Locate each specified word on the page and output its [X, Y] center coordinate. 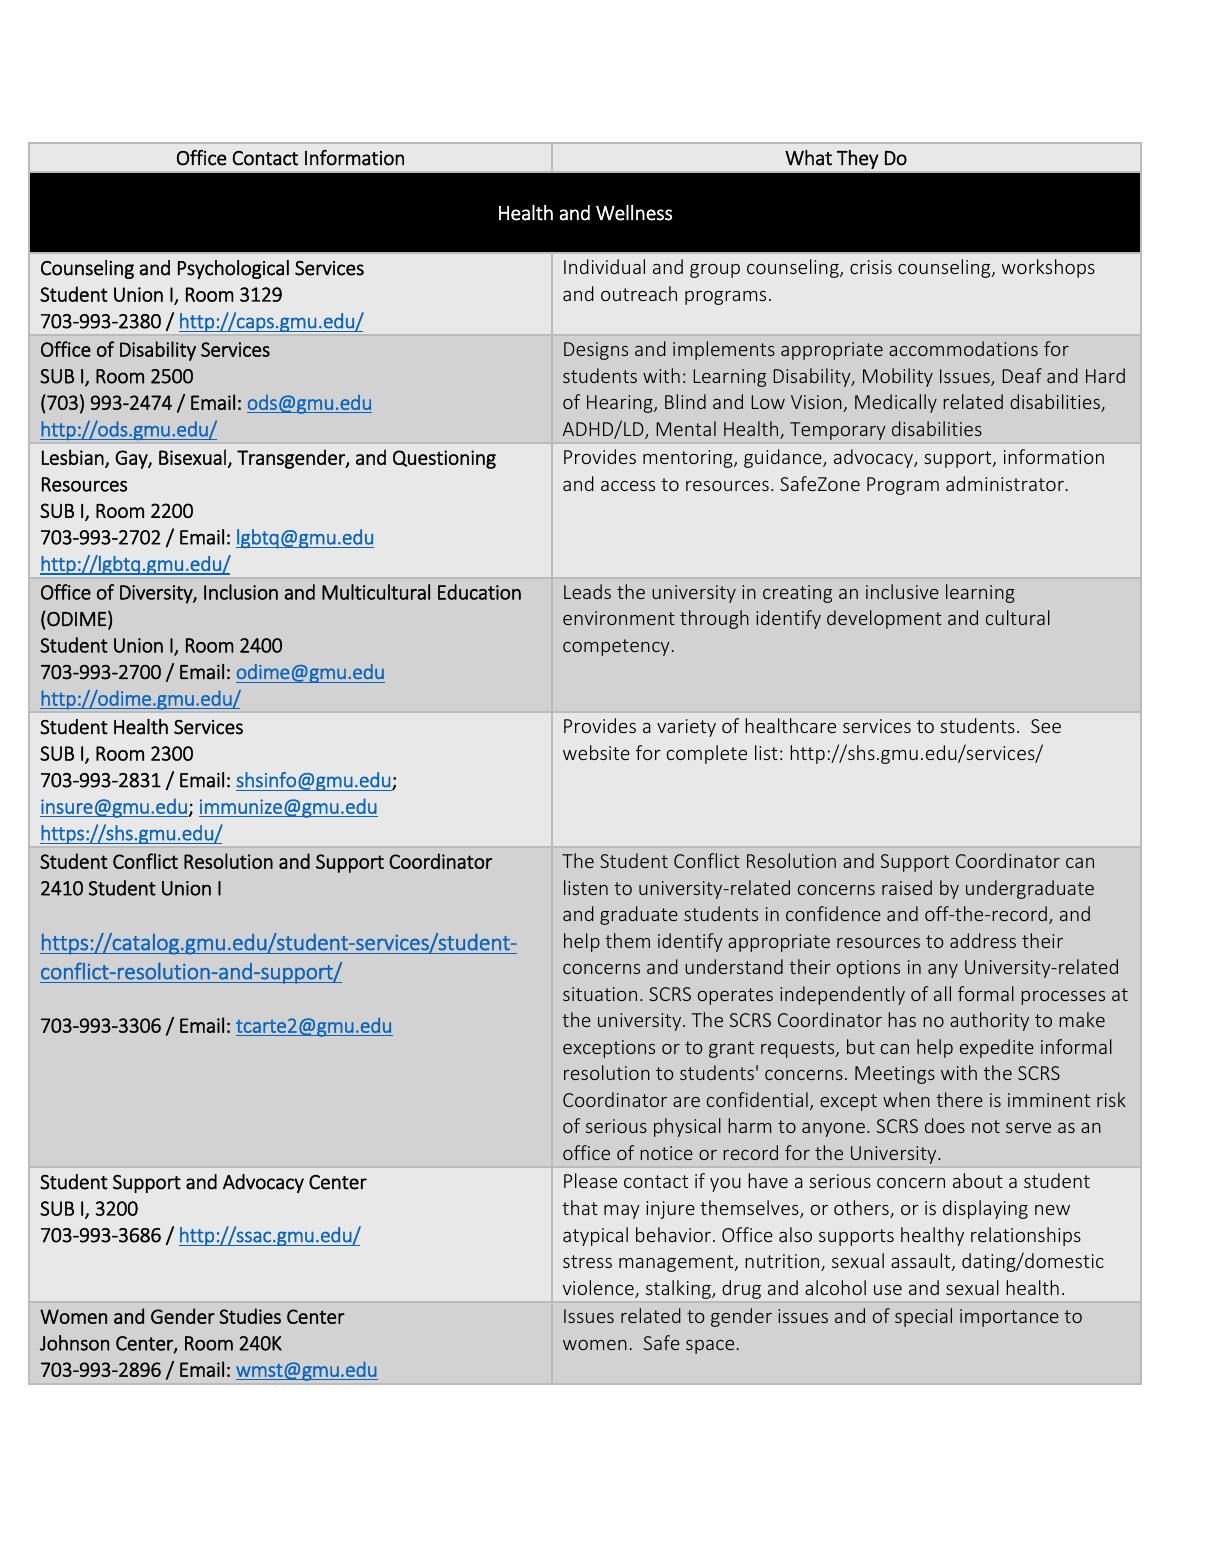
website [596, 752]
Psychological [233, 269]
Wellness [634, 213]
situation [600, 994]
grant [731, 1049]
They [857, 159]
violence [599, 1289]
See [1046, 726]
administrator [1005, 483]
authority [989, 1021]
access [628, 486]
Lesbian [74, 458]
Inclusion [241, 592]
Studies [250, 1316]
